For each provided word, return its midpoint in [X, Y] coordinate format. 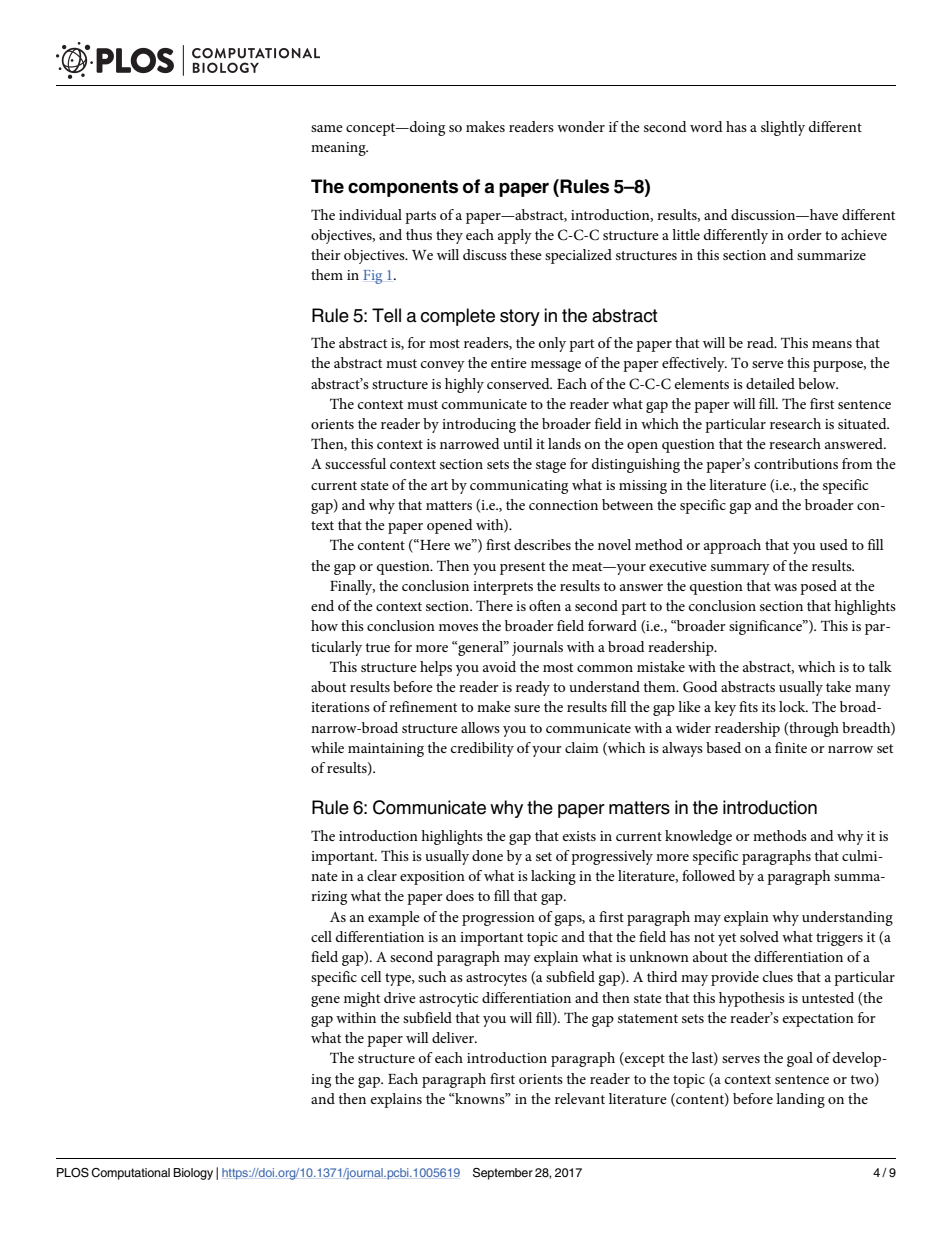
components [403, 188]
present [522, 568]
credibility [482, 749]
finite [791, 747]
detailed [770, 383]
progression [498, 919]
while [327, 747]
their [326, 254]
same [327, 128]
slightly [783, 128]
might [362, 999]
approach [732, 546]
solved [759, 936]
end [322, 605]
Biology [193, 1174]
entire [509, 363]
